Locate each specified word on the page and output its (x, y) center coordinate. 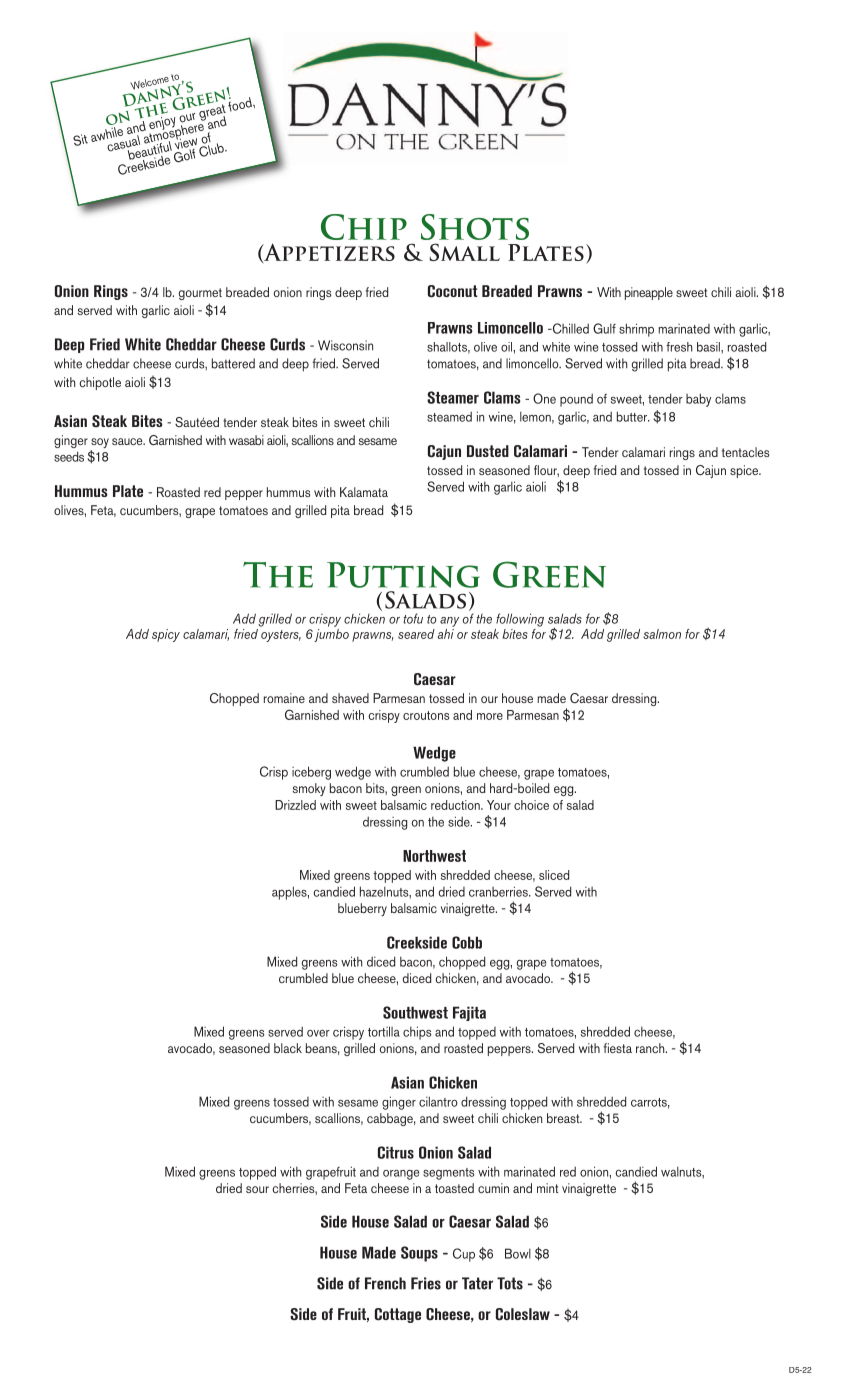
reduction (456, 805)
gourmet (200, 294)
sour (257, 1189)
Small (464, 252)
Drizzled (295, 805)
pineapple (649, 293)
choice (531, 805)
